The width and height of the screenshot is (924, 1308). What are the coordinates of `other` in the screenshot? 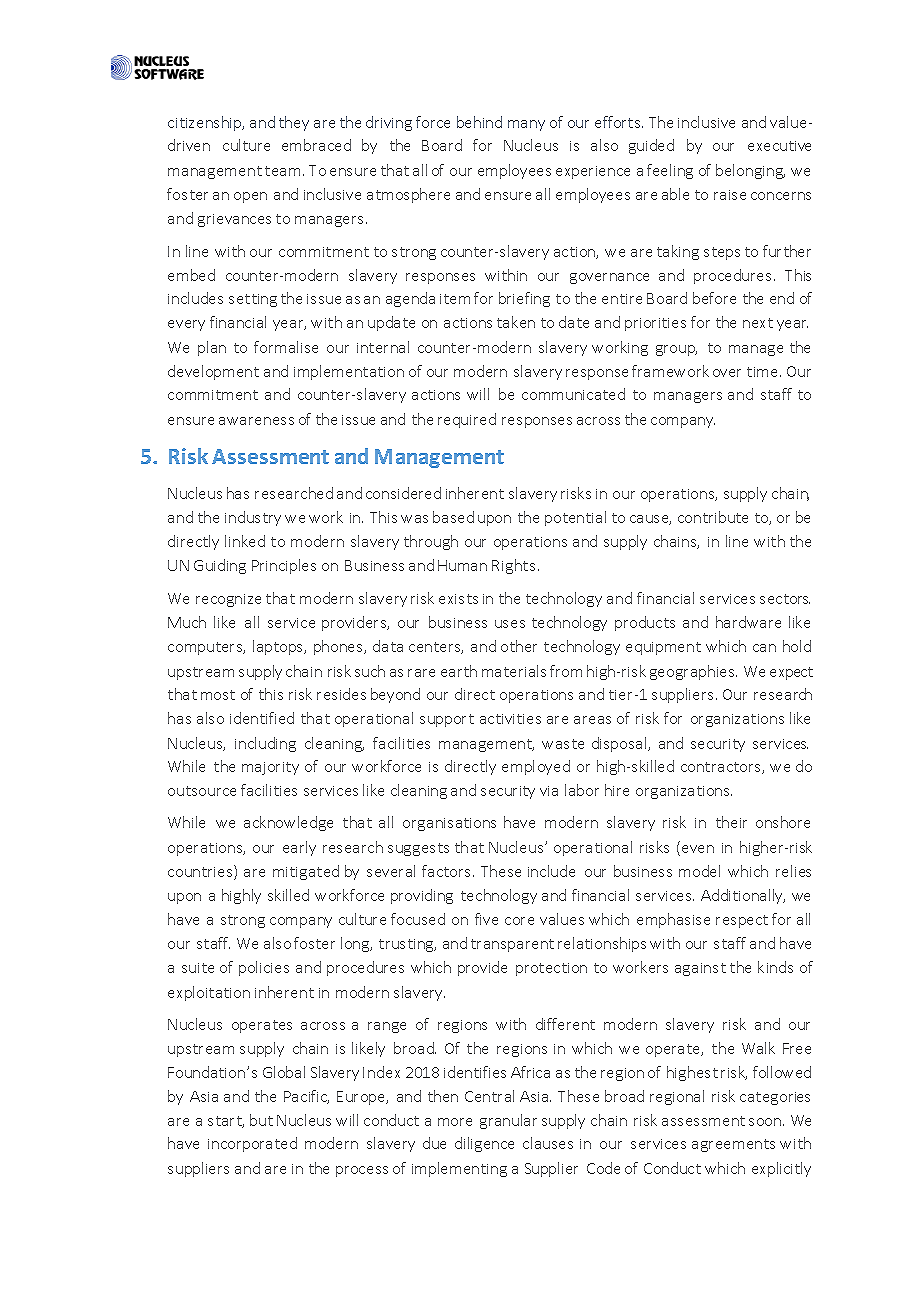 It's located at (519, 646).
